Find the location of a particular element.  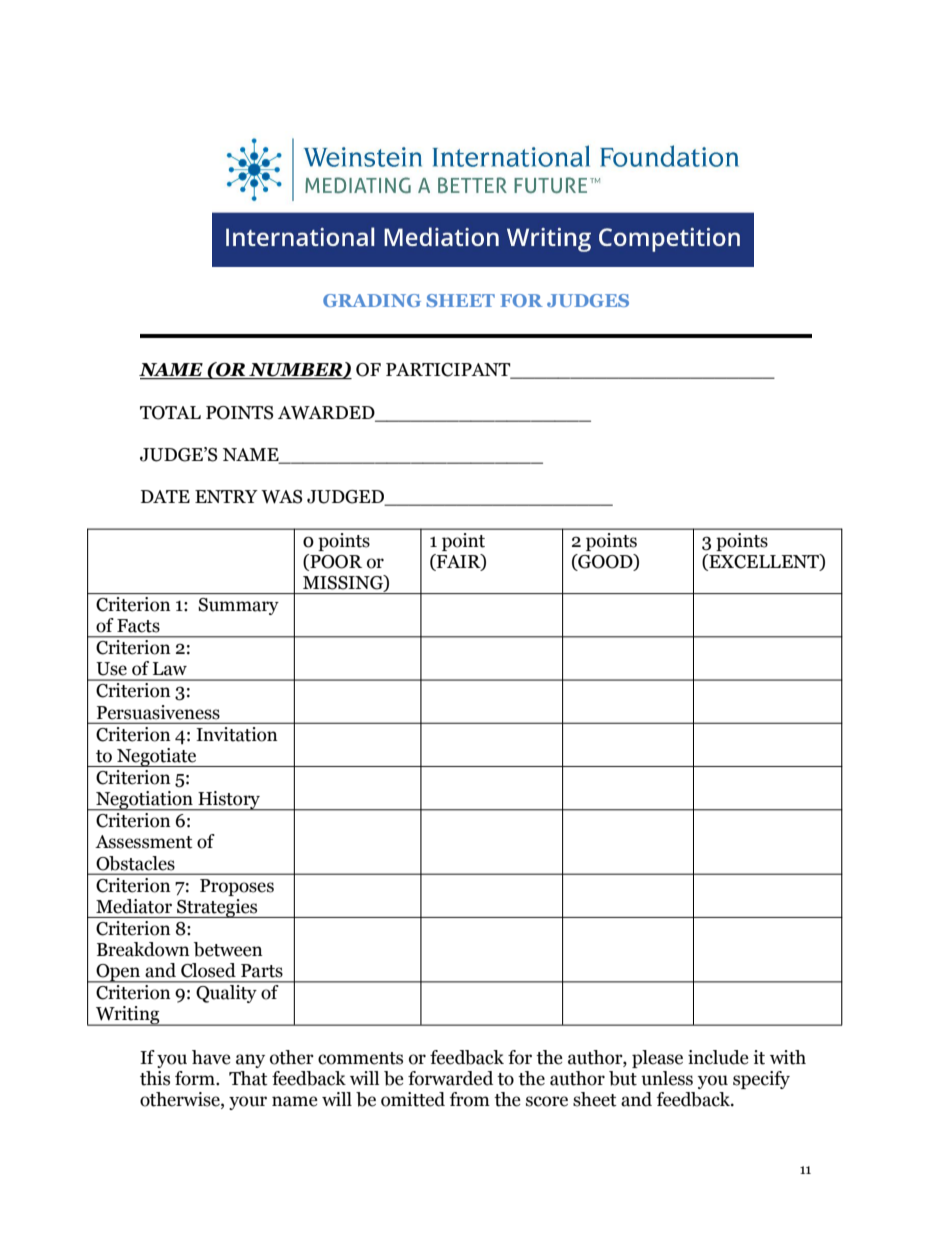

DATE is located at coordinates (165, 496).
